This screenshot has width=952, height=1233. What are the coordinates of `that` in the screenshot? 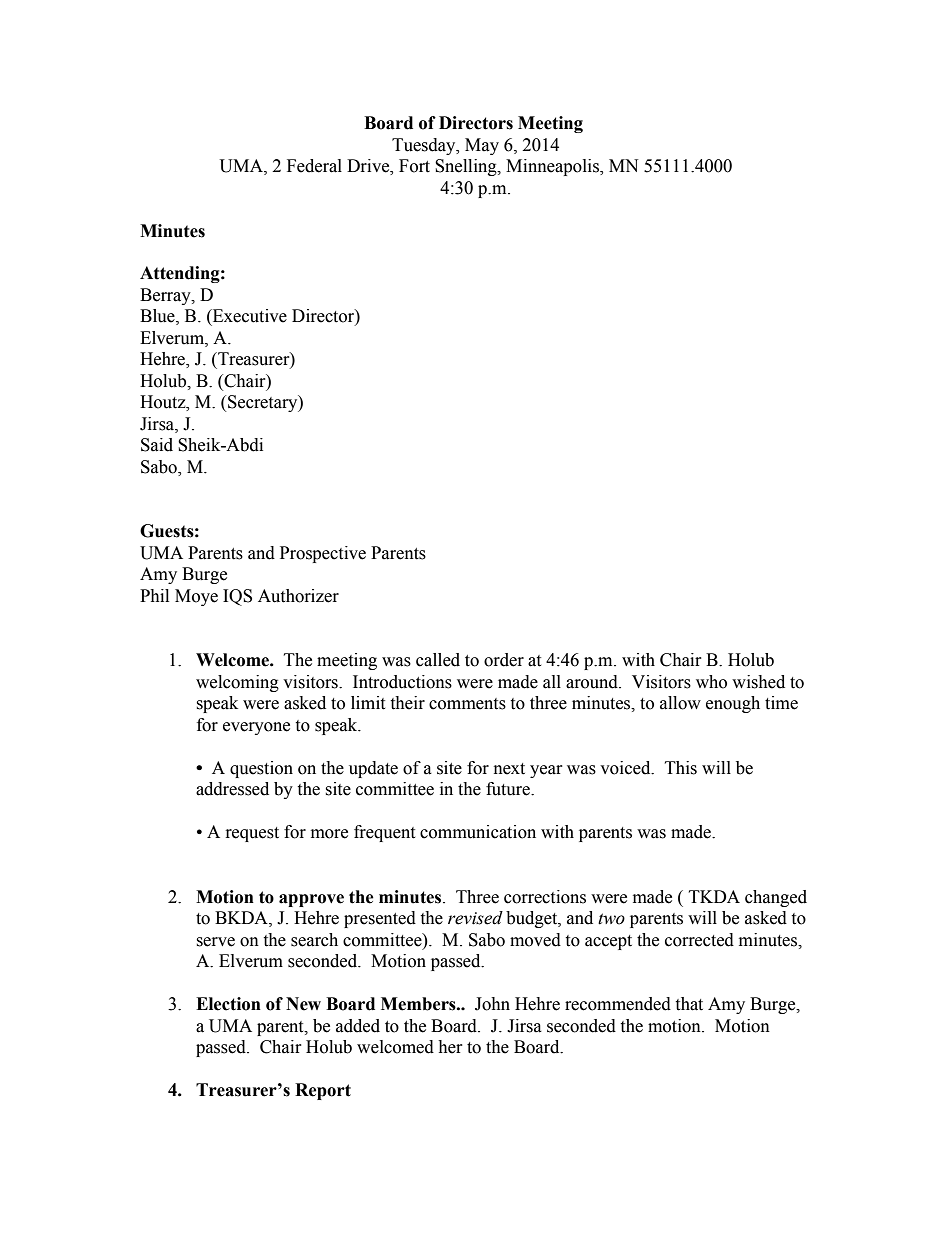 It's located at (689, 1004).
